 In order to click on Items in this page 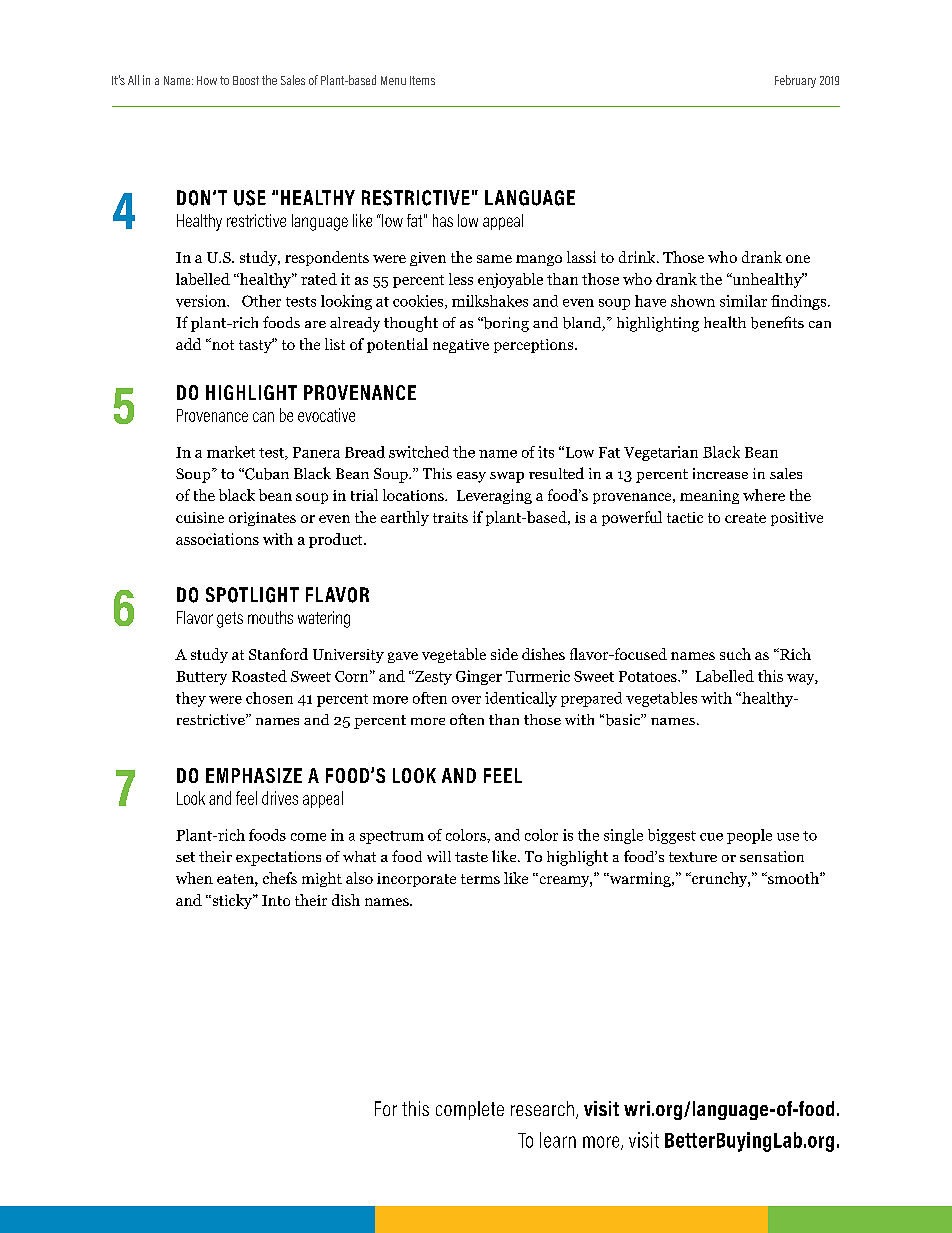, I will do `click(422, 80)`.
